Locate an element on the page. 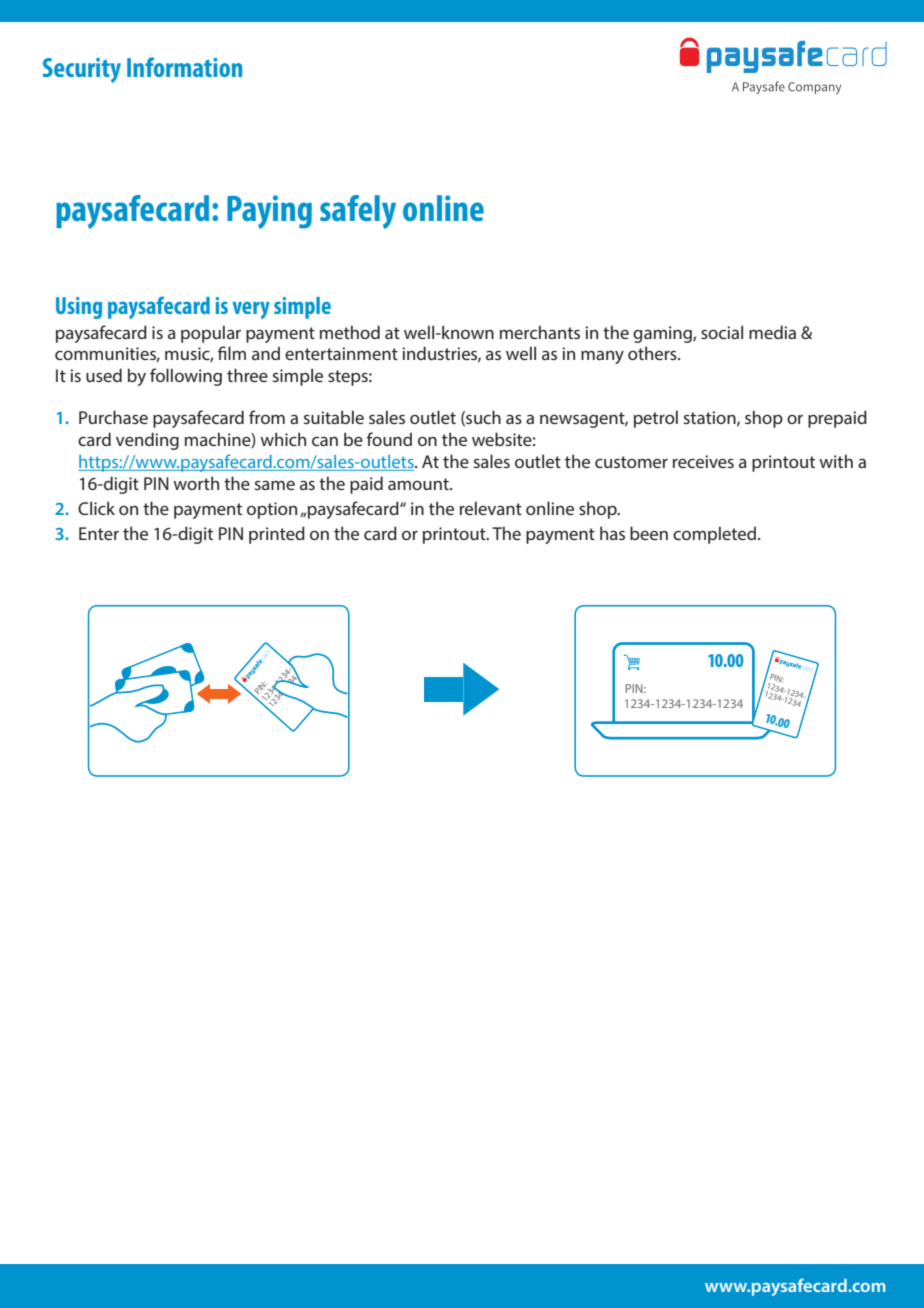 This document has height=1308, width=924. very is located at coordinates (251, 310).
